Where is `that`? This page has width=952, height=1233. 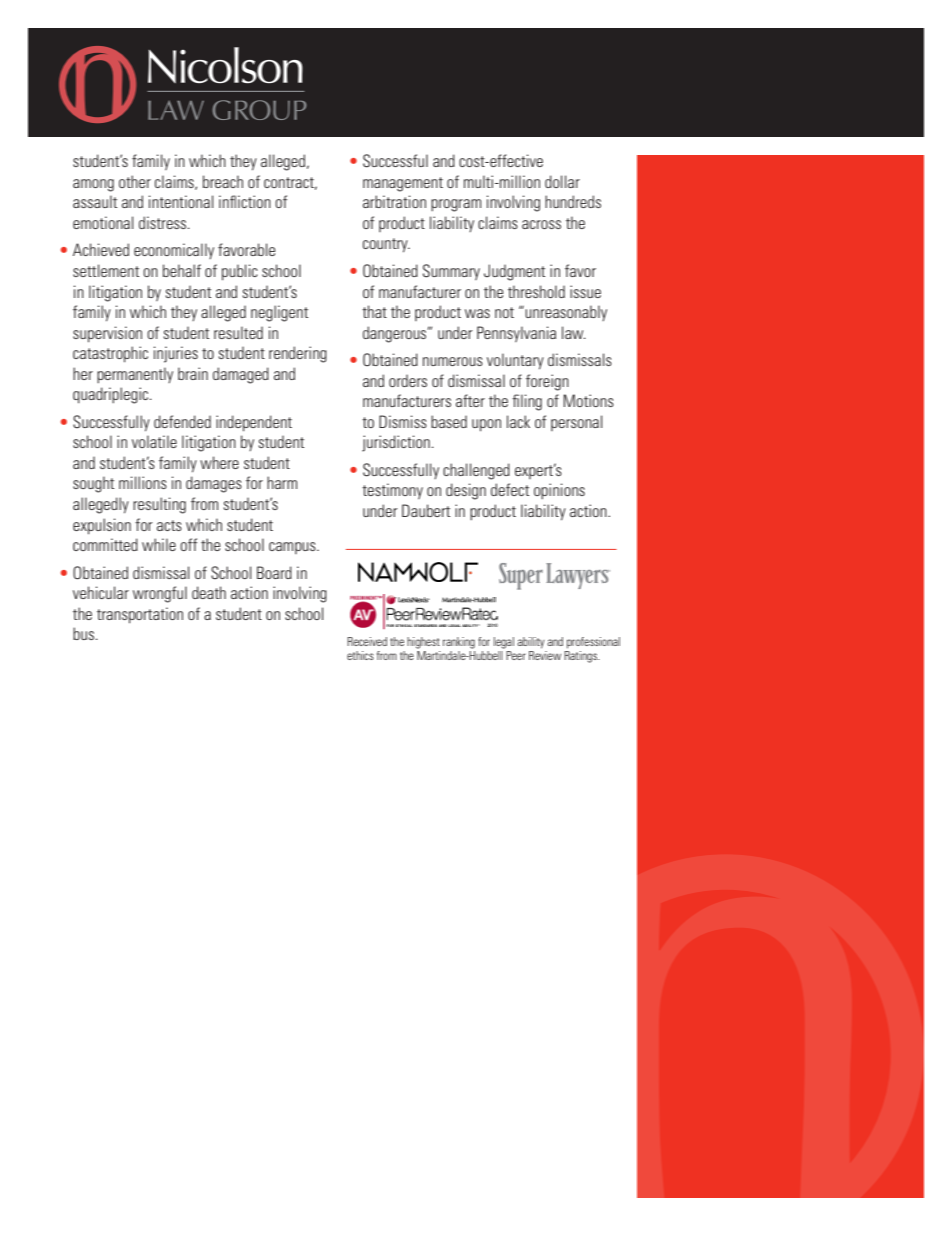 that is located at coordinates (374, 311).
